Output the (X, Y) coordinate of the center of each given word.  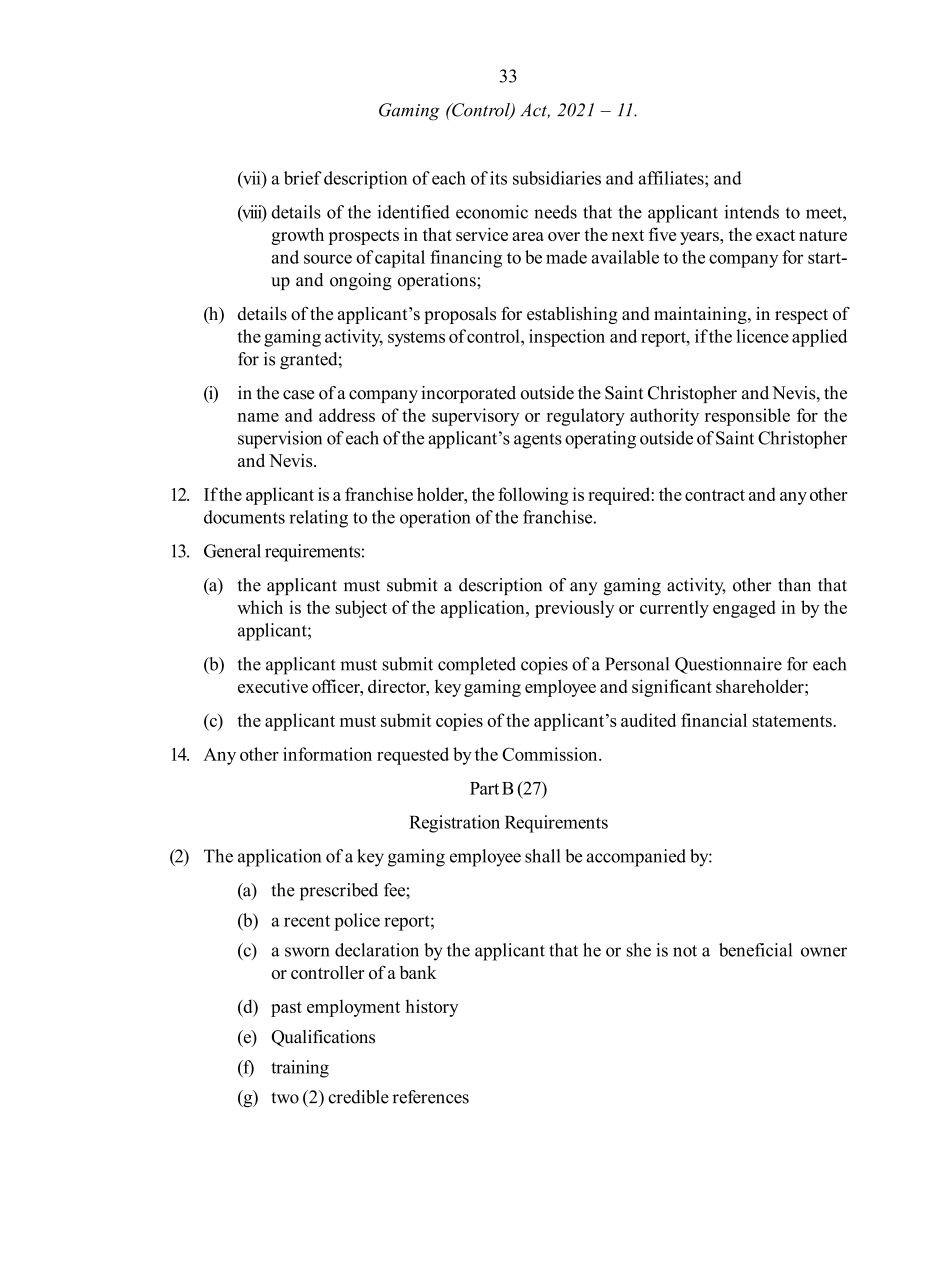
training (300, 1069)
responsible (747, 417)
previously (574, 609)
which (260, 607)
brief (303, 178)
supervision (280, 440)
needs (555, 212)
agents (538, 441)
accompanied (636, 858)
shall (543, 856)
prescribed (339, 892)
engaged (744, 609)
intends (751, 212)
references (430, 1097)
